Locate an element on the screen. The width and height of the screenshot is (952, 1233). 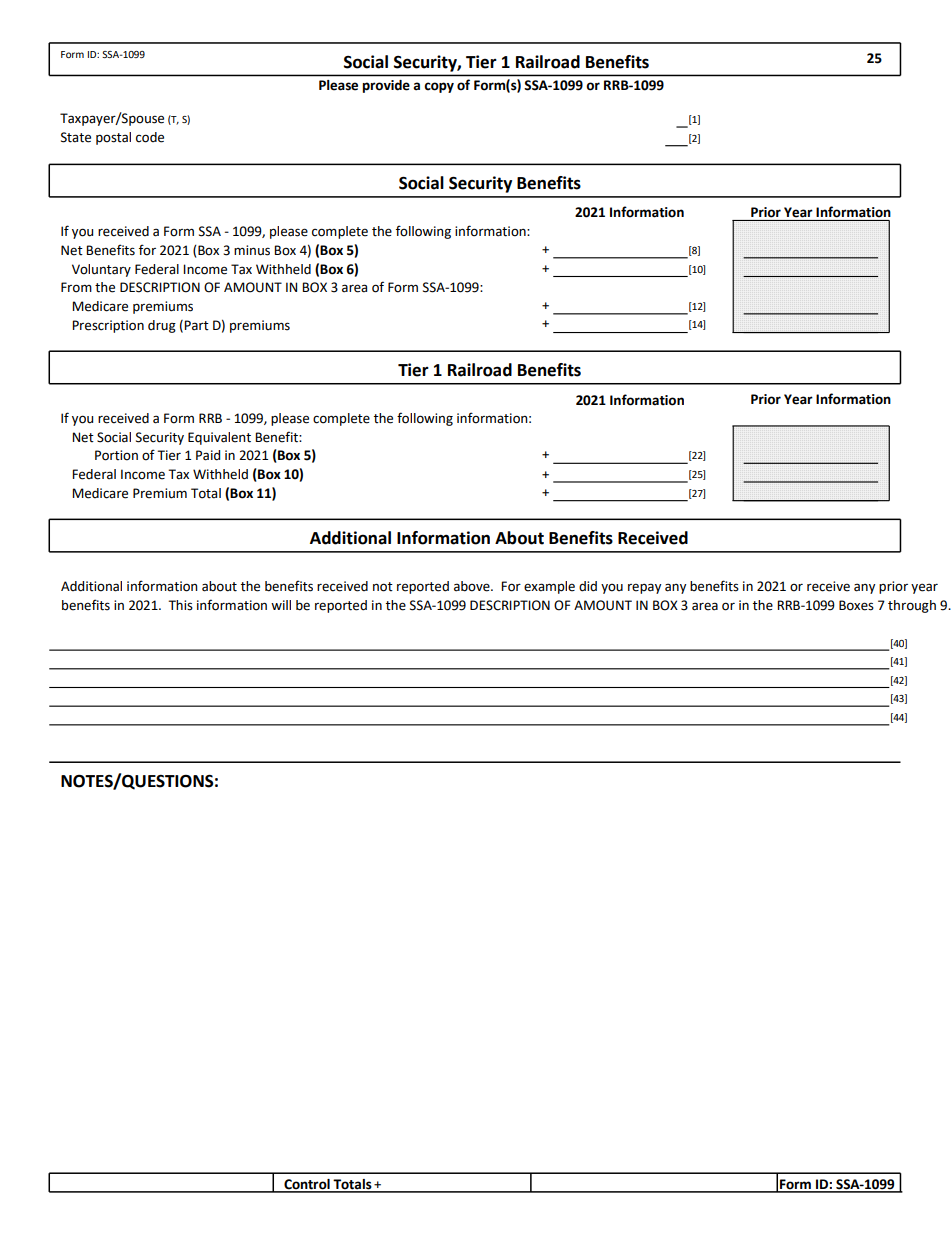
will is located at coordinates (281, 605).
